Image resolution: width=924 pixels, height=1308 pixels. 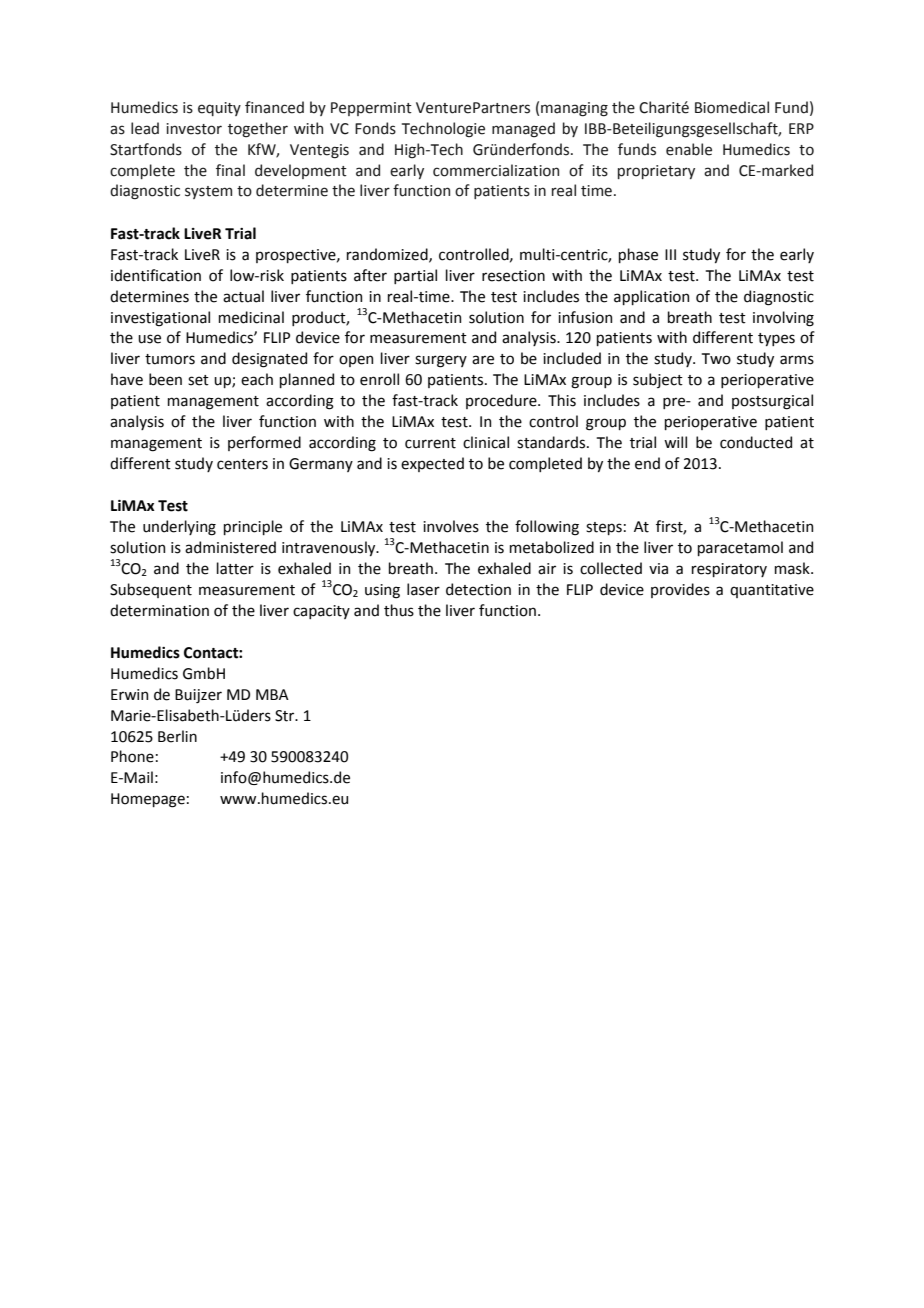 I want to click on Biomedical, so click(x=732, y=107).
